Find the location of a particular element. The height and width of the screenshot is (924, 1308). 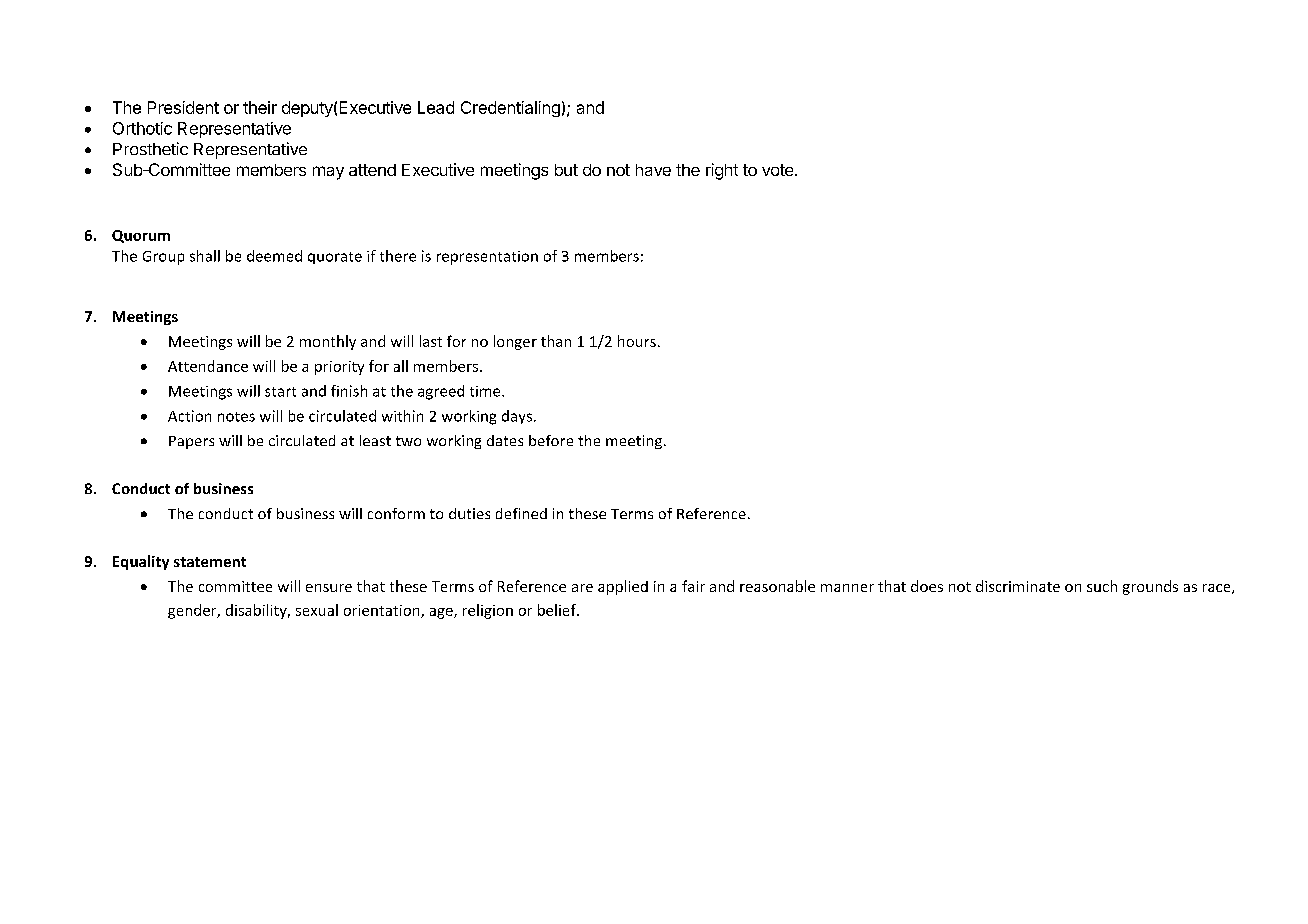

priority is located at coordinates (339, 368).
